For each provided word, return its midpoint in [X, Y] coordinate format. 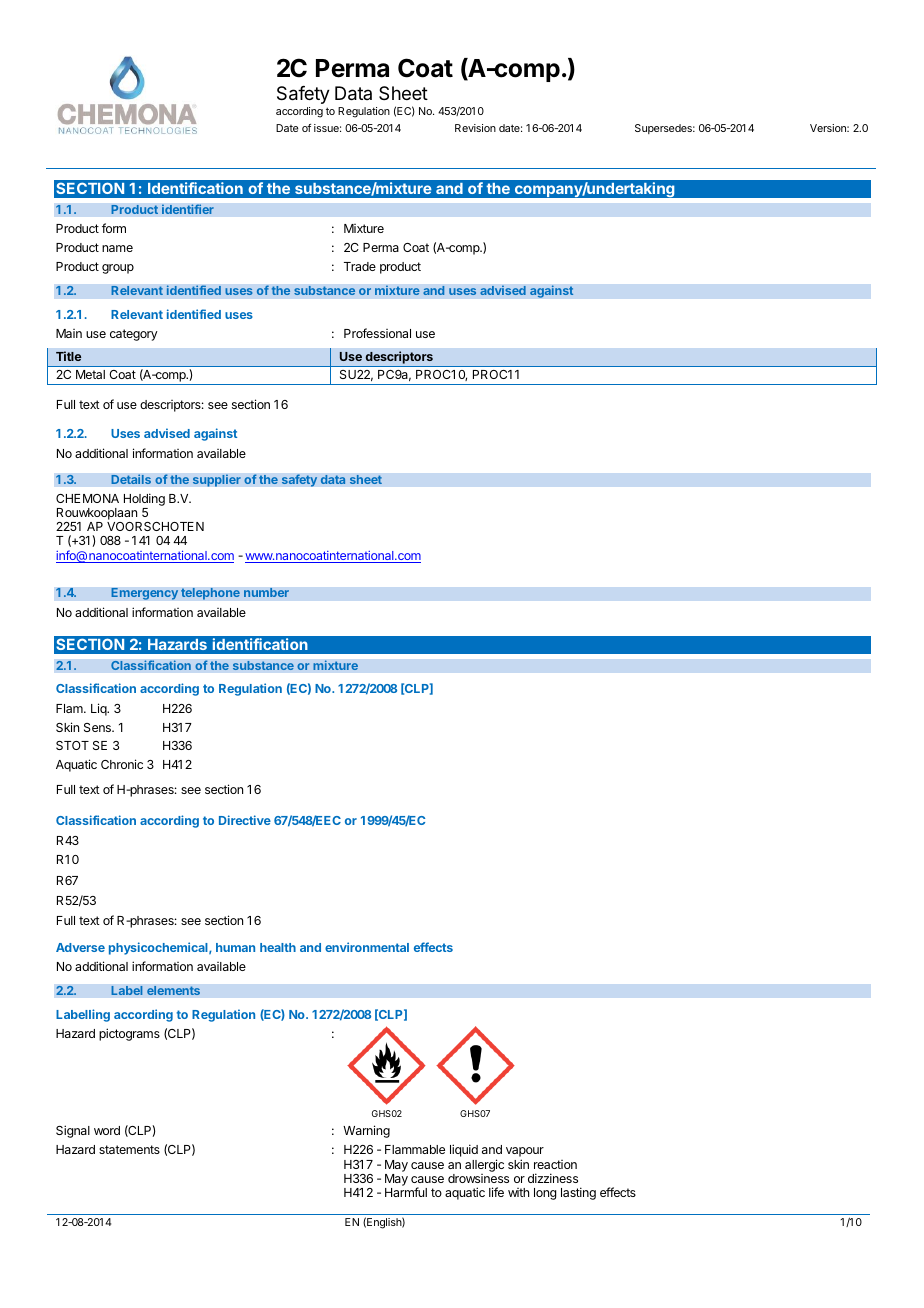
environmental [367, 947]
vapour [525, 1153]
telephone [210, 594]
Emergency [145, 594]
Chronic [122, 764]
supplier [216, 480]
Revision [475, 128]
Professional [377, 333]
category [134, 335]
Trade [360, 266]
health [278, 947]
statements [129, 1149]
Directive [245, 820]
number [266, 592]
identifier [188, 209]
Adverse [80, 947]
